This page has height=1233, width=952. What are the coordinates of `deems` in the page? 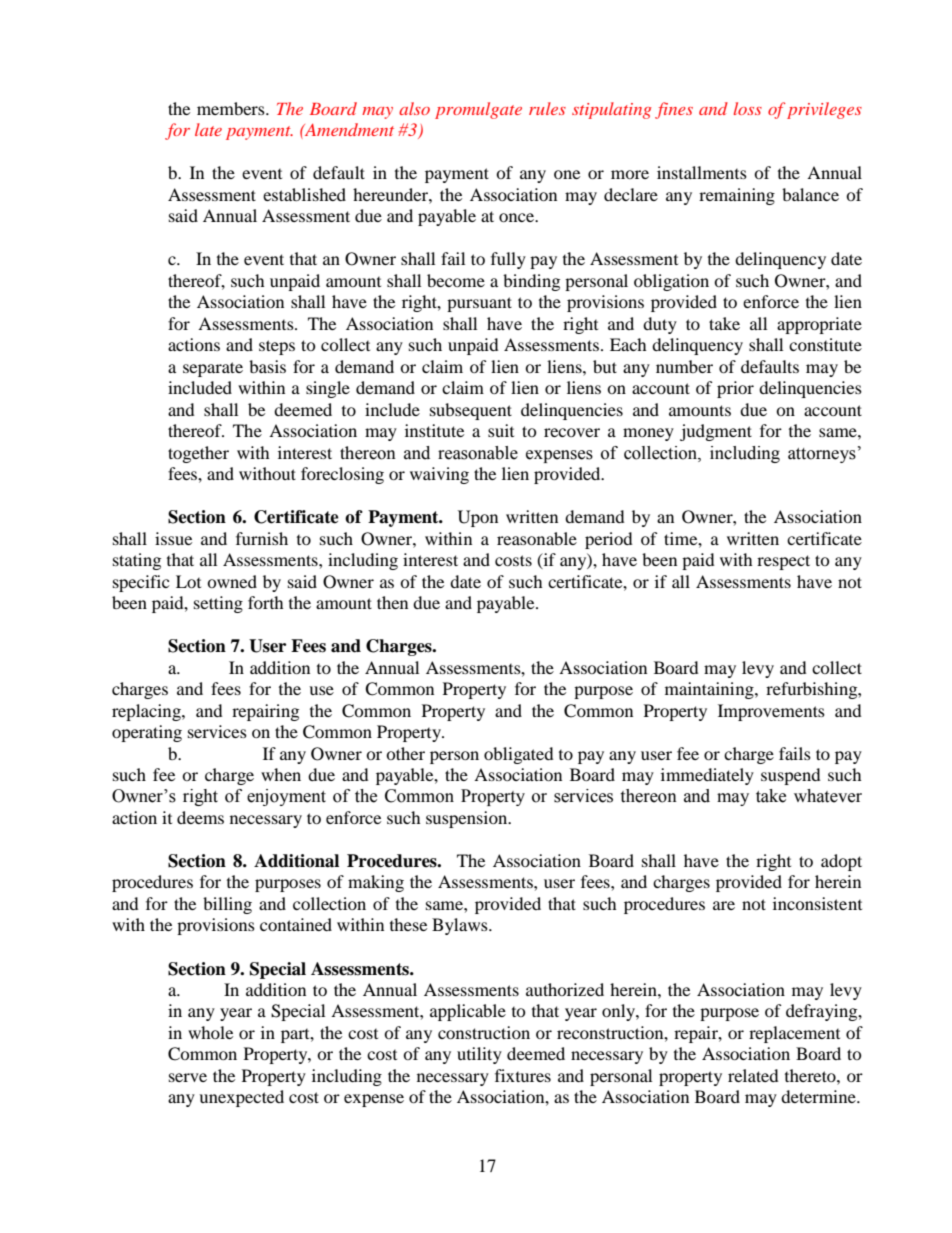 It's located at (200, 817).
